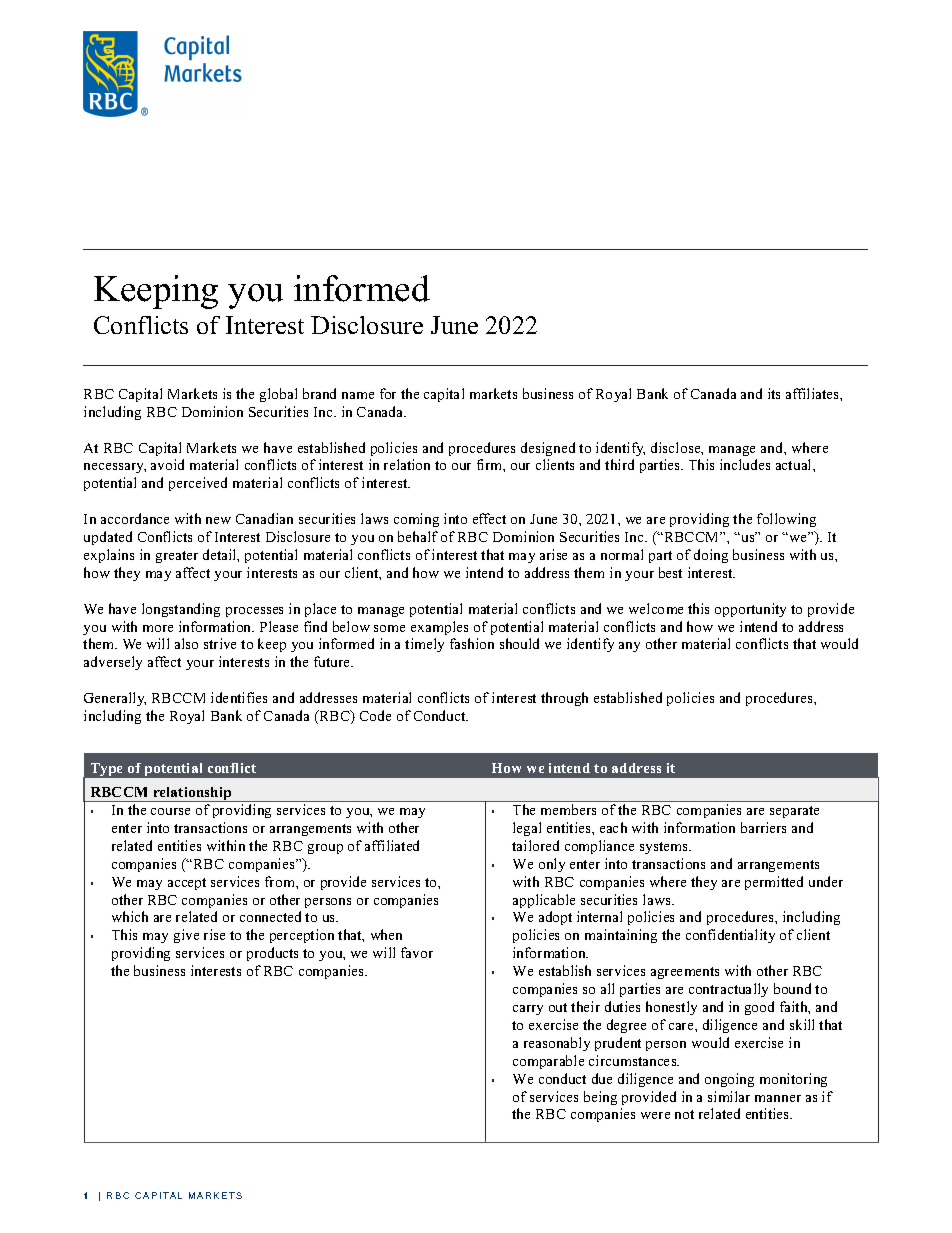 This screenshot has width=952, height=1233. Describe the element at coordinates (278, 395) in the screenshot. I see `global` at that location.
